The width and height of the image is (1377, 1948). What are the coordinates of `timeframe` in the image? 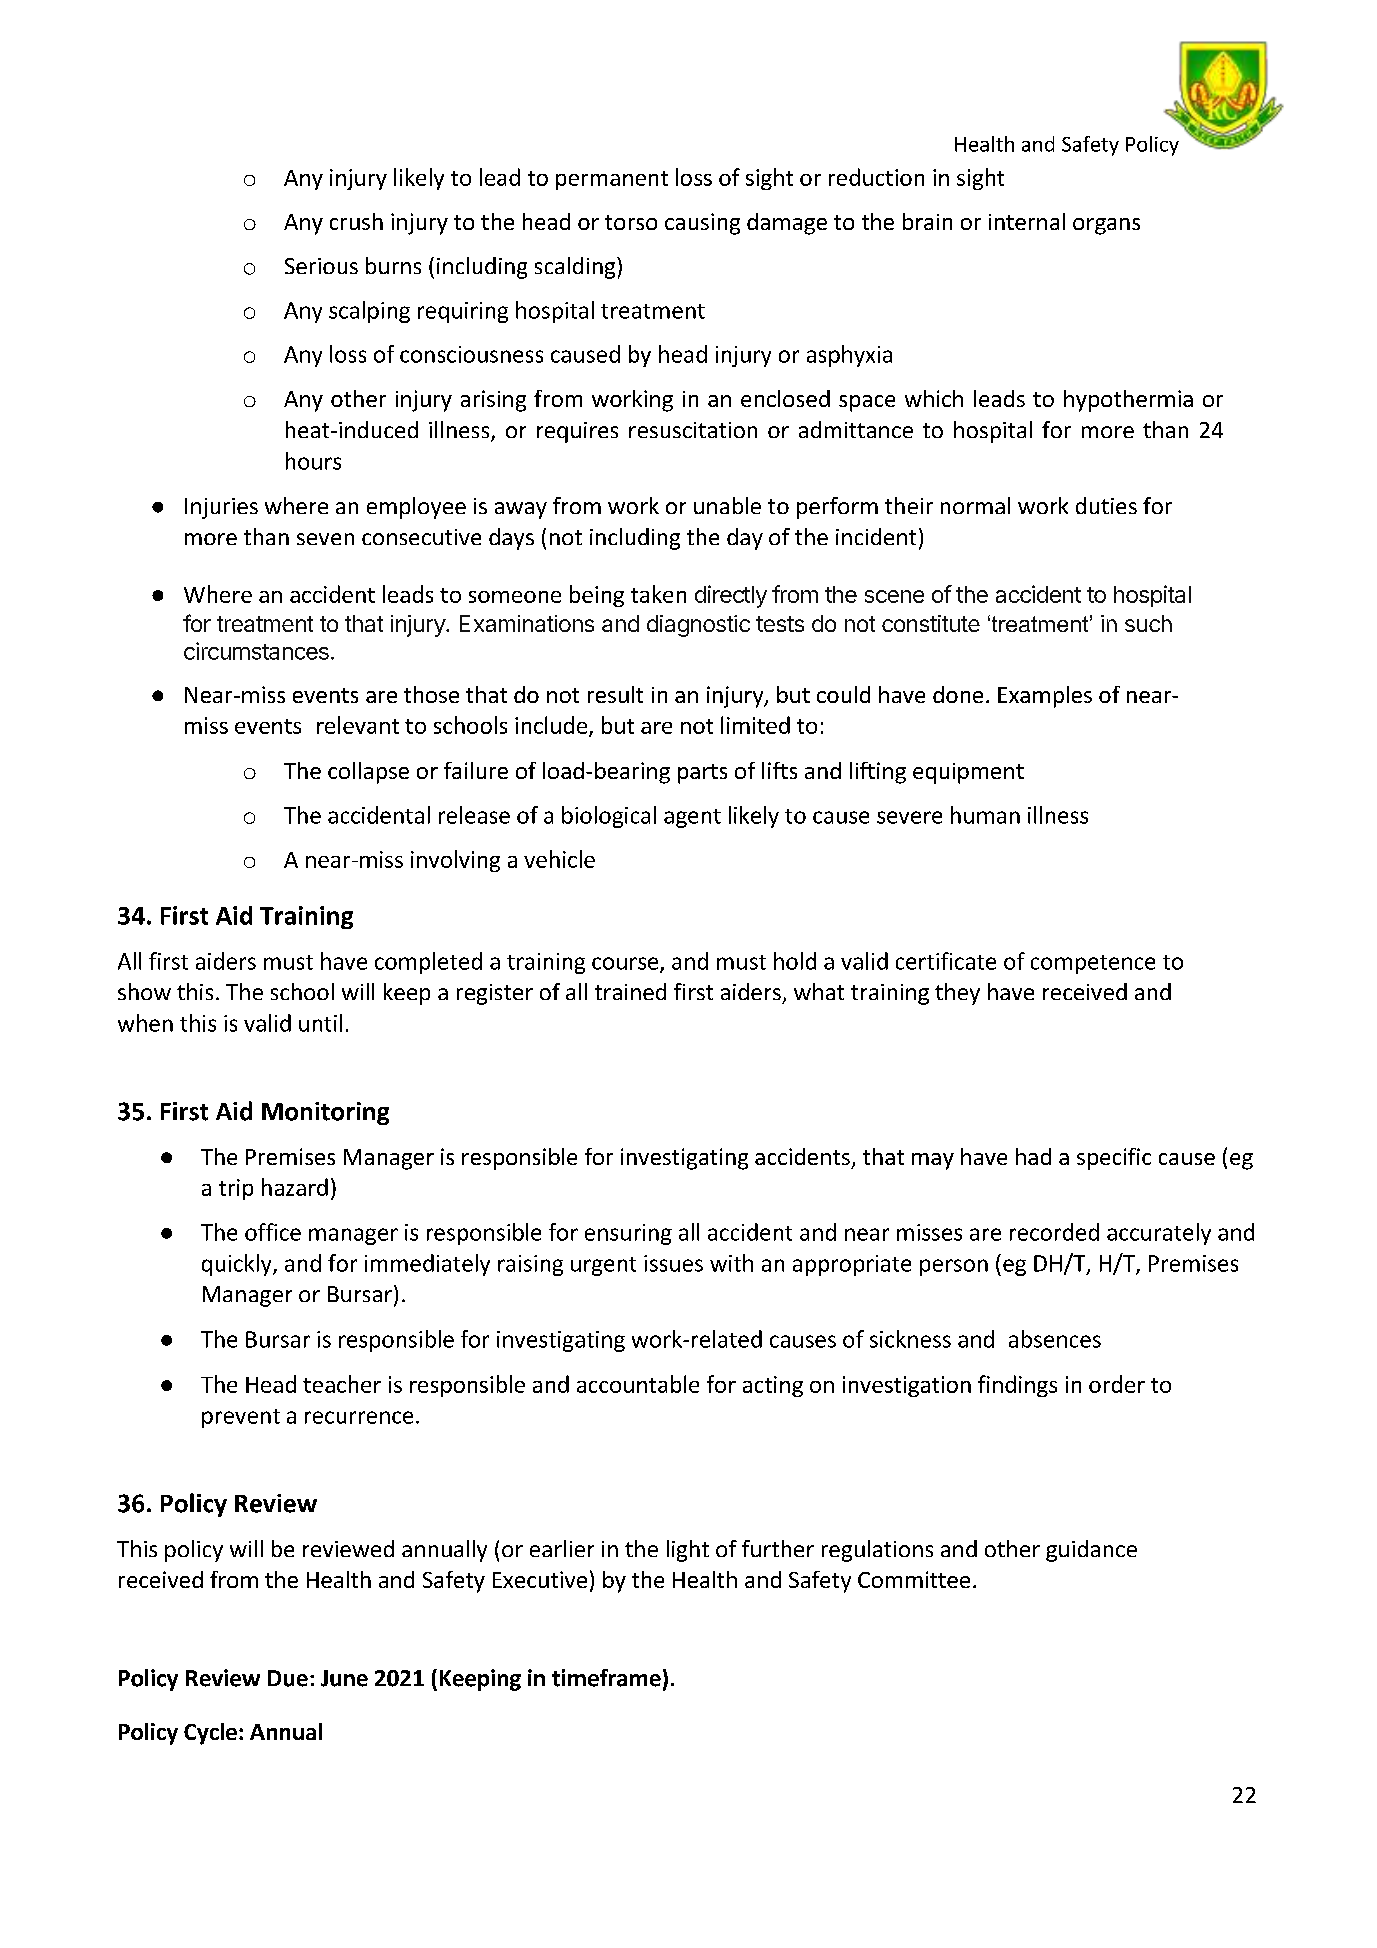 It's located at (606, 1678).
